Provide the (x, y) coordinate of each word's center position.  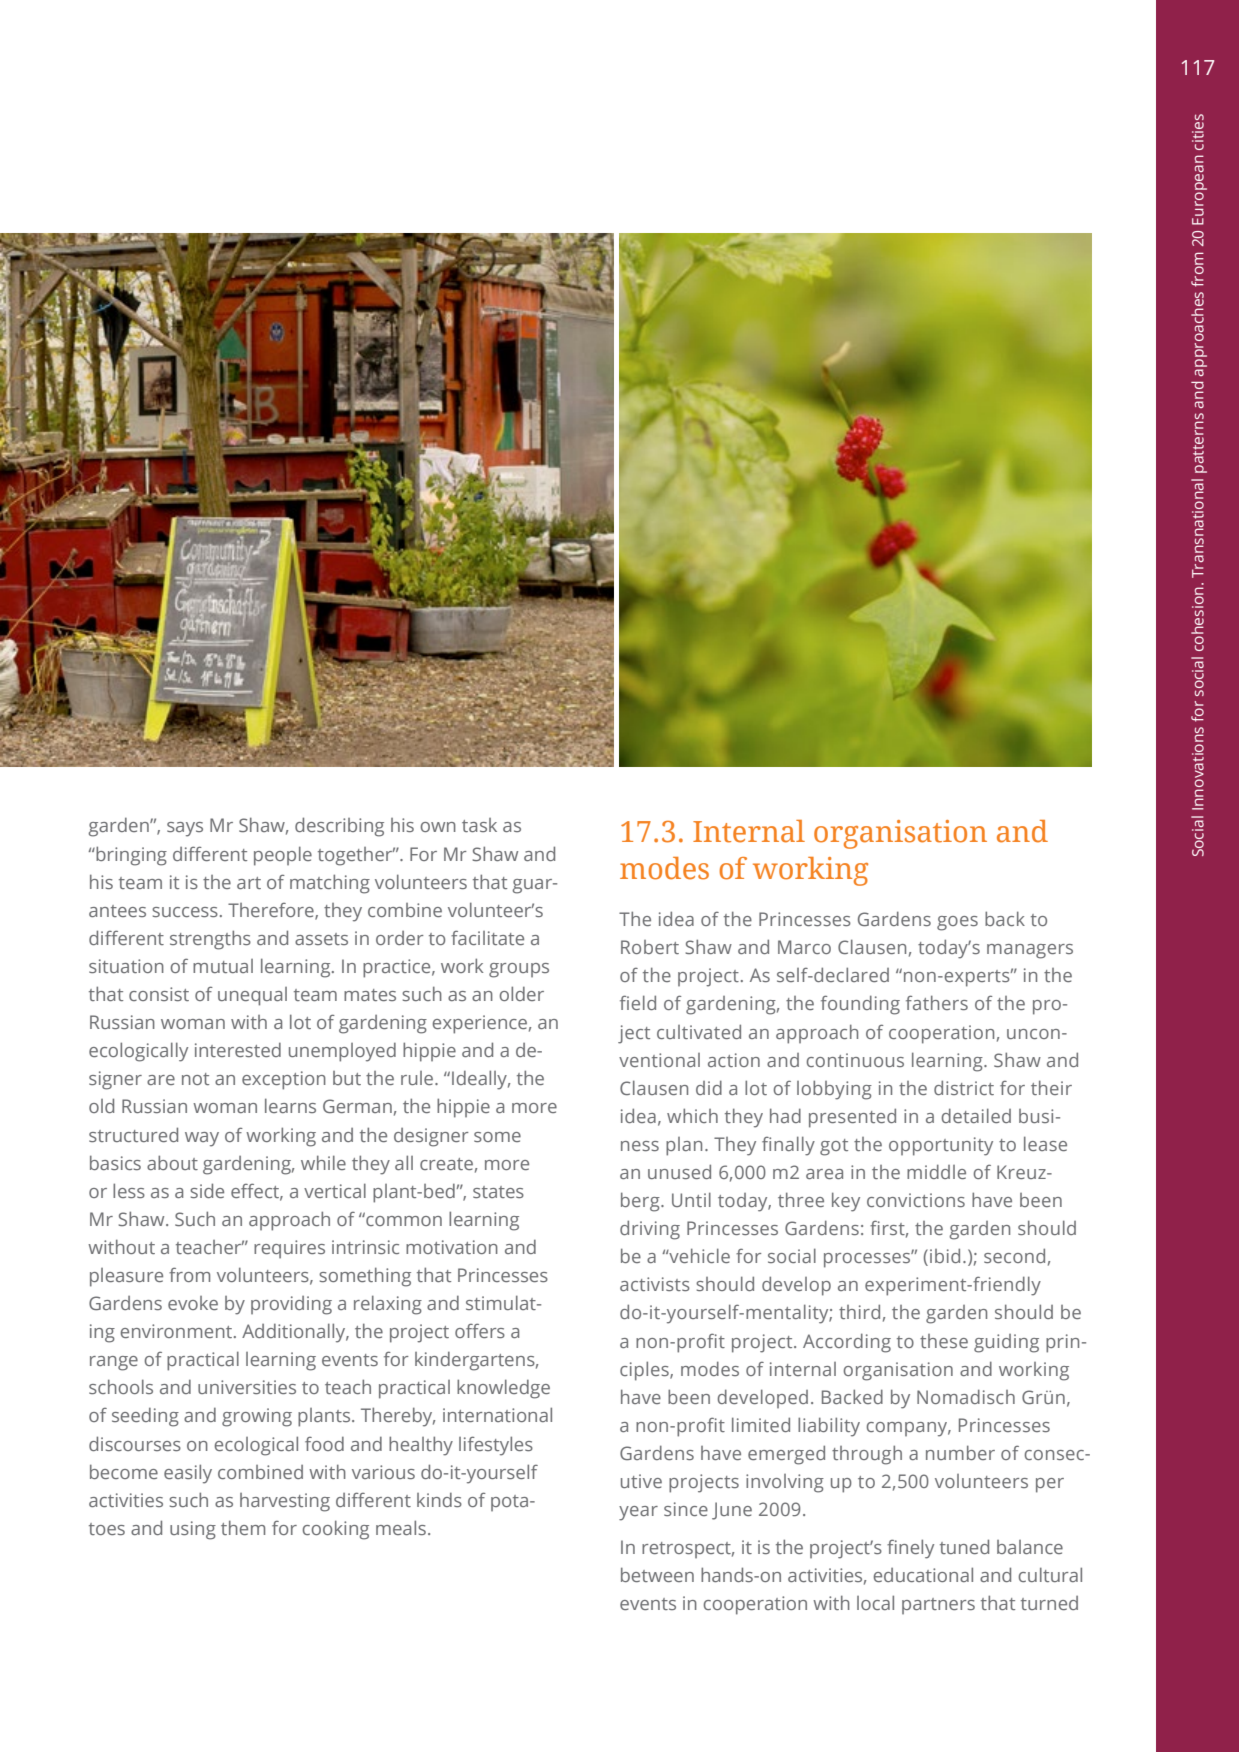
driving (650, 1230)
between (657, 1574)
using (193, 1530)
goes (957, 923)
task (479, 825)
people (283, 856)
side (207, 1190)
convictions (916, 1200)
